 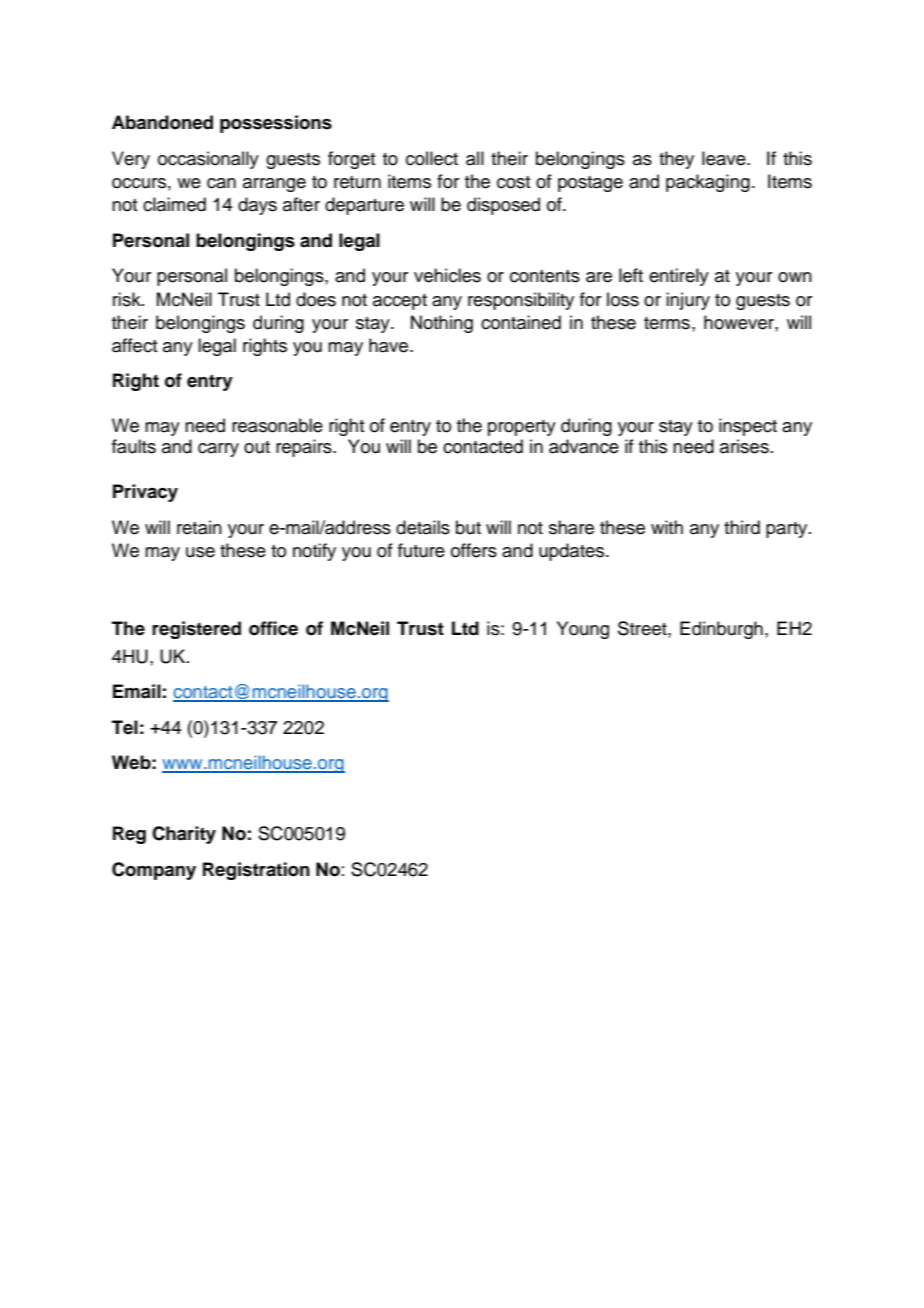 What do you see at coordinates (740, 322) in the screenshot?
I see `however` at bounding box center [740, 322].
